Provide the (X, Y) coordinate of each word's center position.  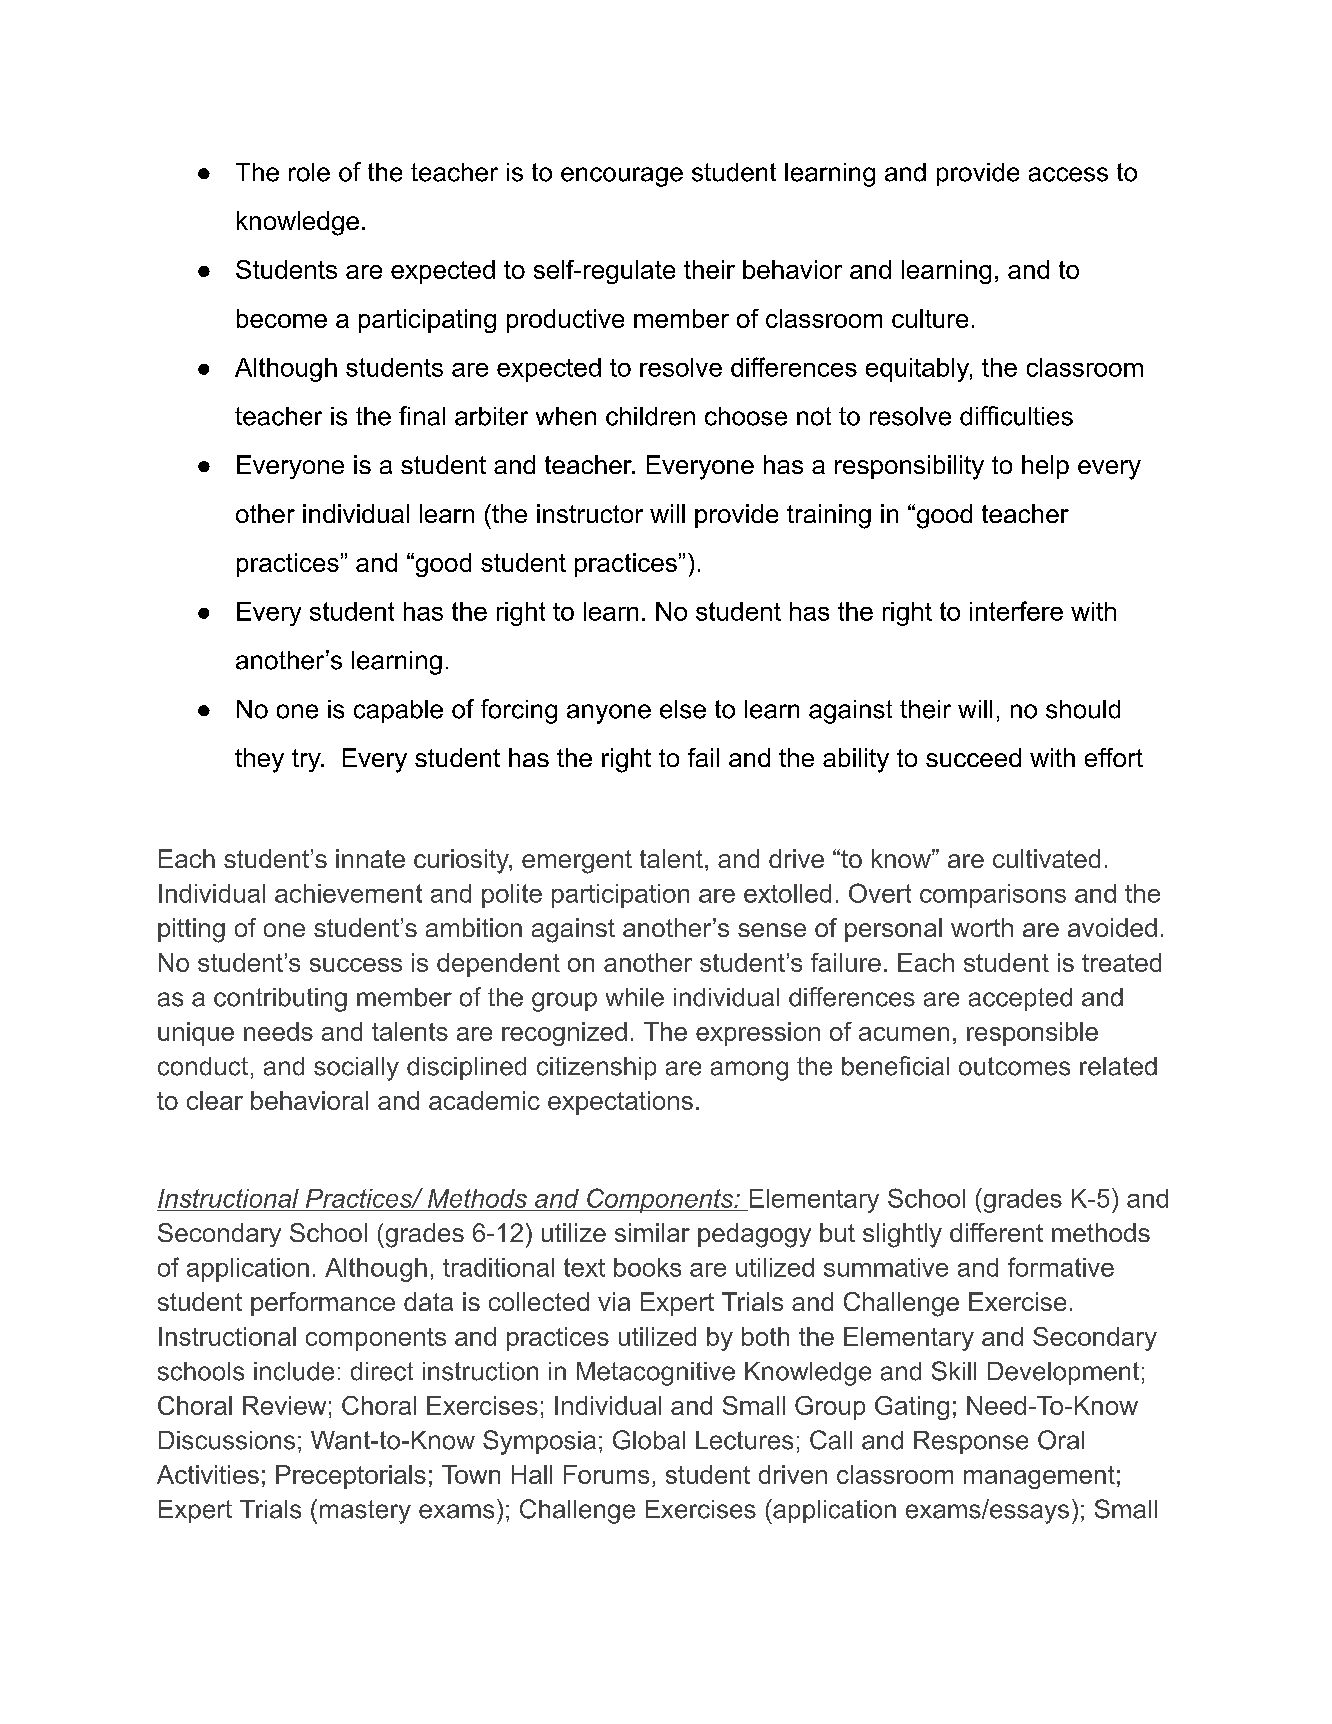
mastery (365, 1512)
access (1068, 174)
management (1039, 1477)
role (309, 172)
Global (649, 1440)
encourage (622, 177)
